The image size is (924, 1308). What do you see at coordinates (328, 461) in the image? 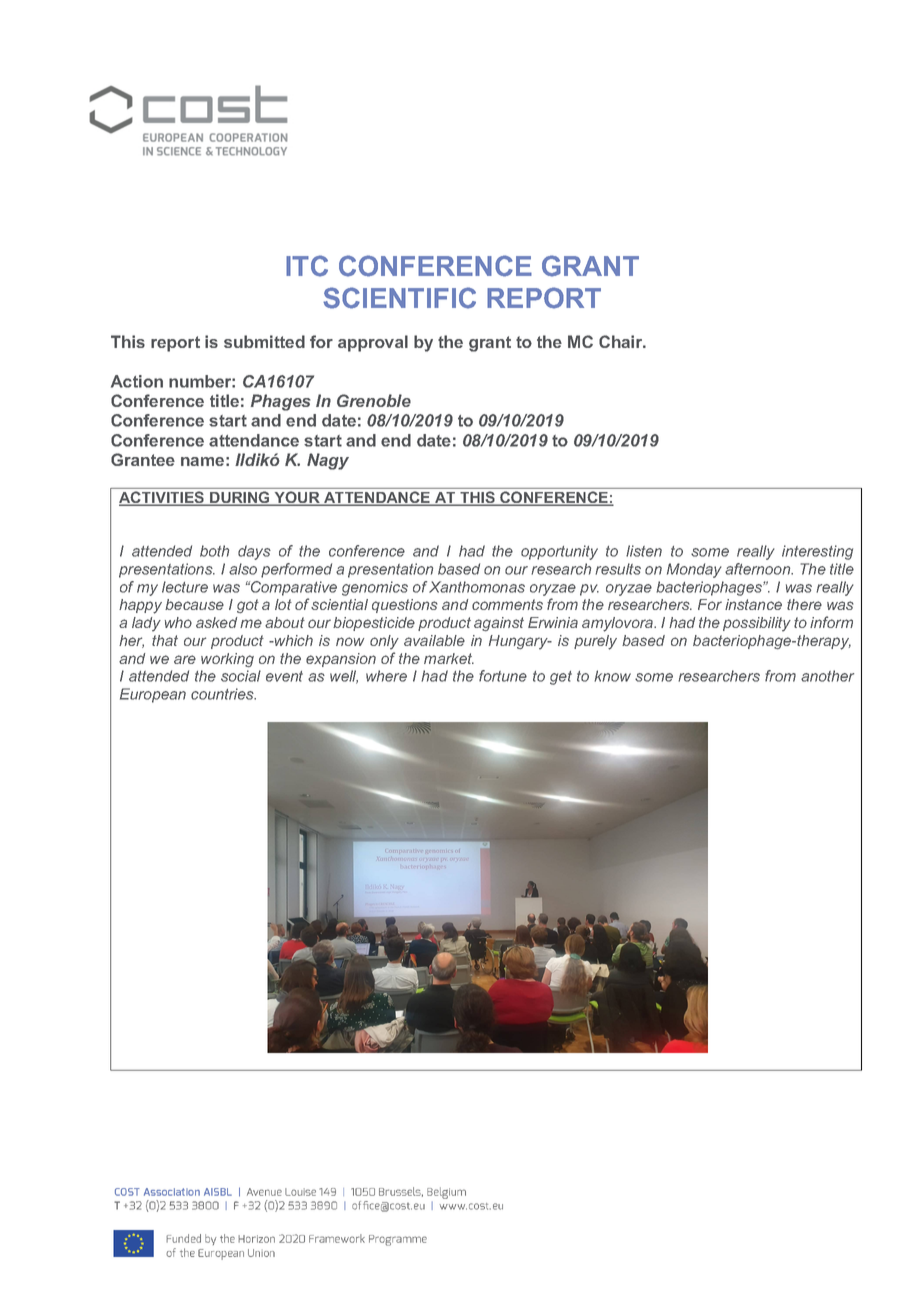
I see `Nagy` at bounding box center [328, 461].
